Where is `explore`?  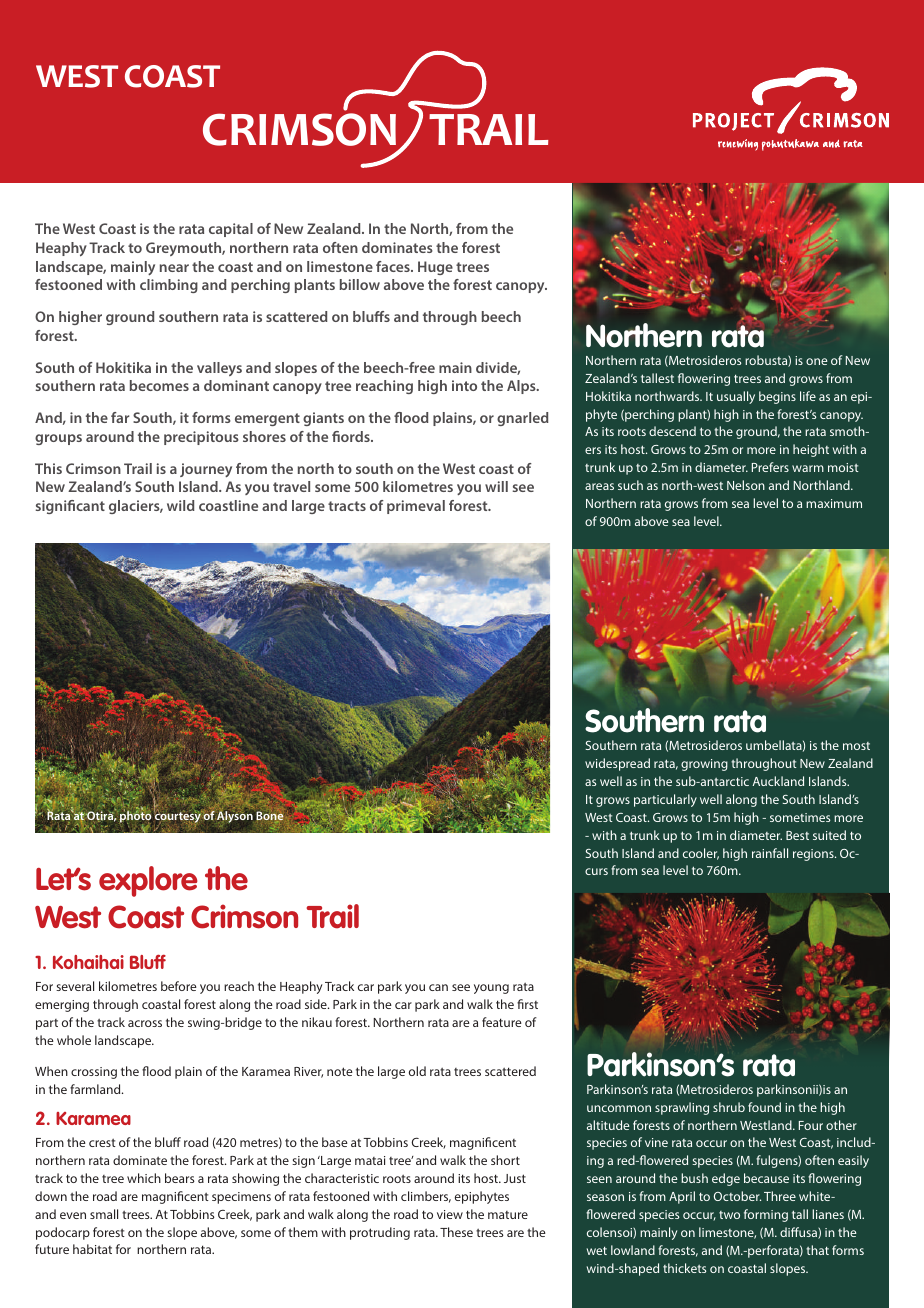 explore is located at coordinates (148, 881).
